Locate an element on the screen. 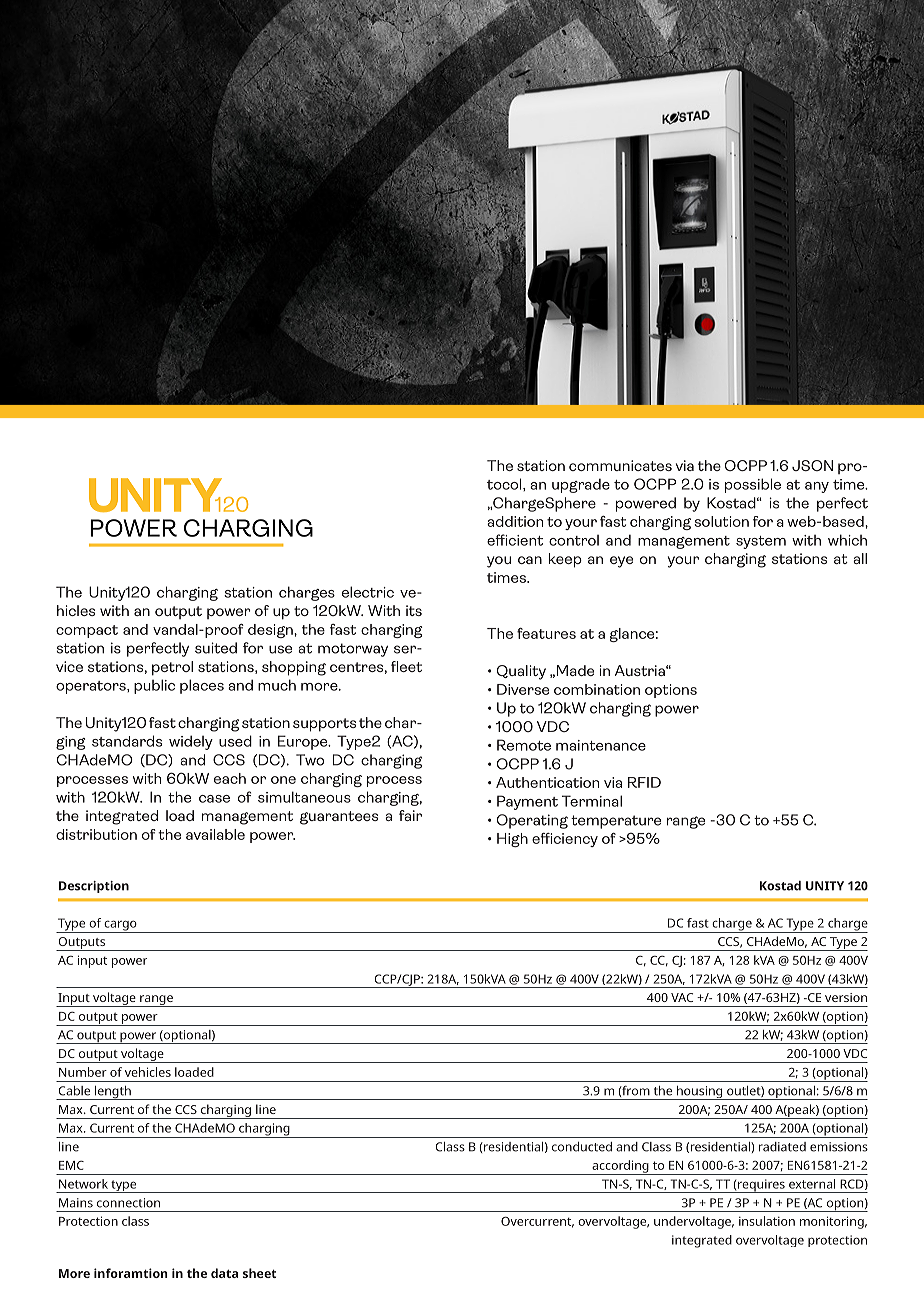 This screenshot has width=924, height=1308. data is located at coordinates (224, 1273).
